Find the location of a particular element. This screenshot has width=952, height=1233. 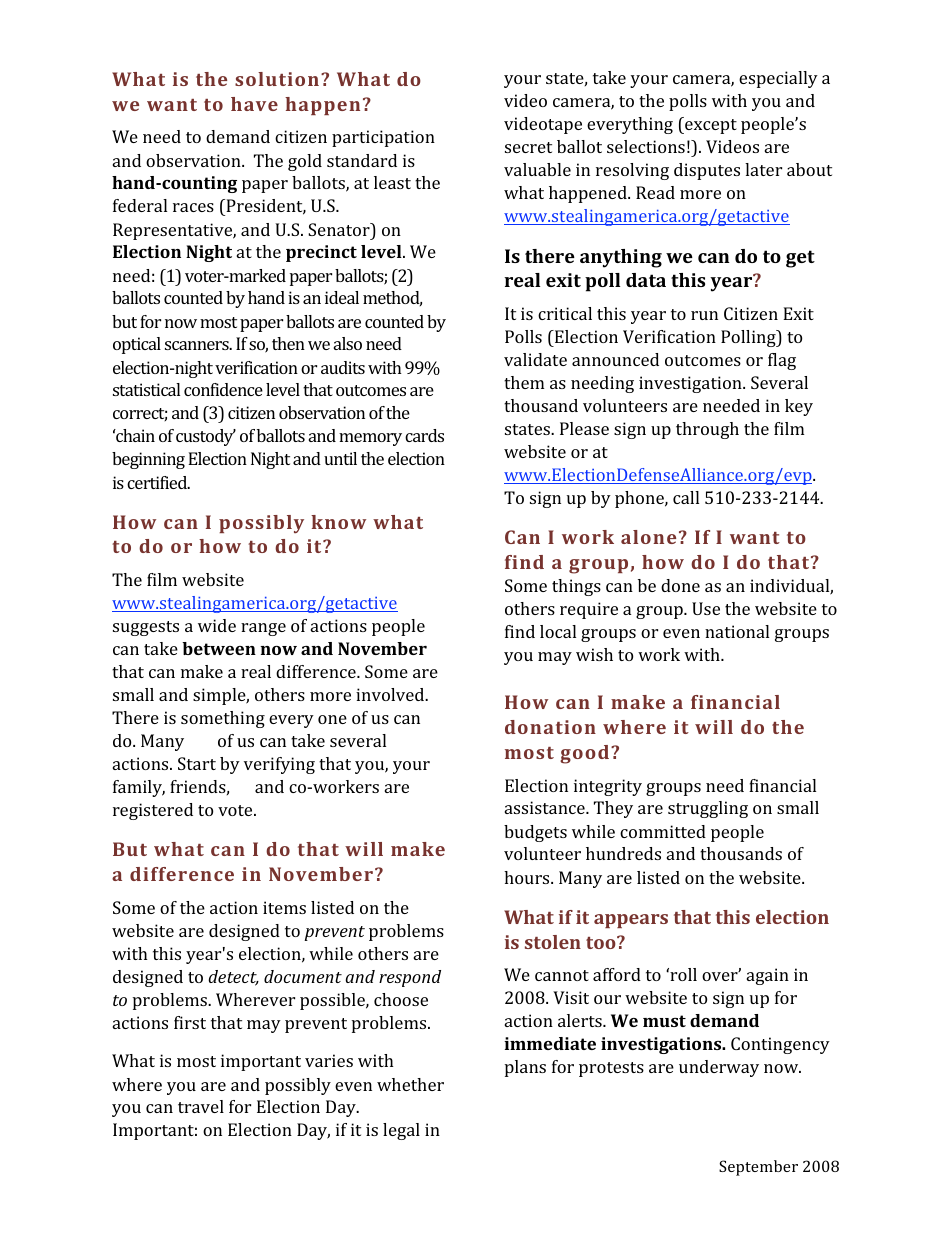

legal is located at coordinates (401, 1131).
